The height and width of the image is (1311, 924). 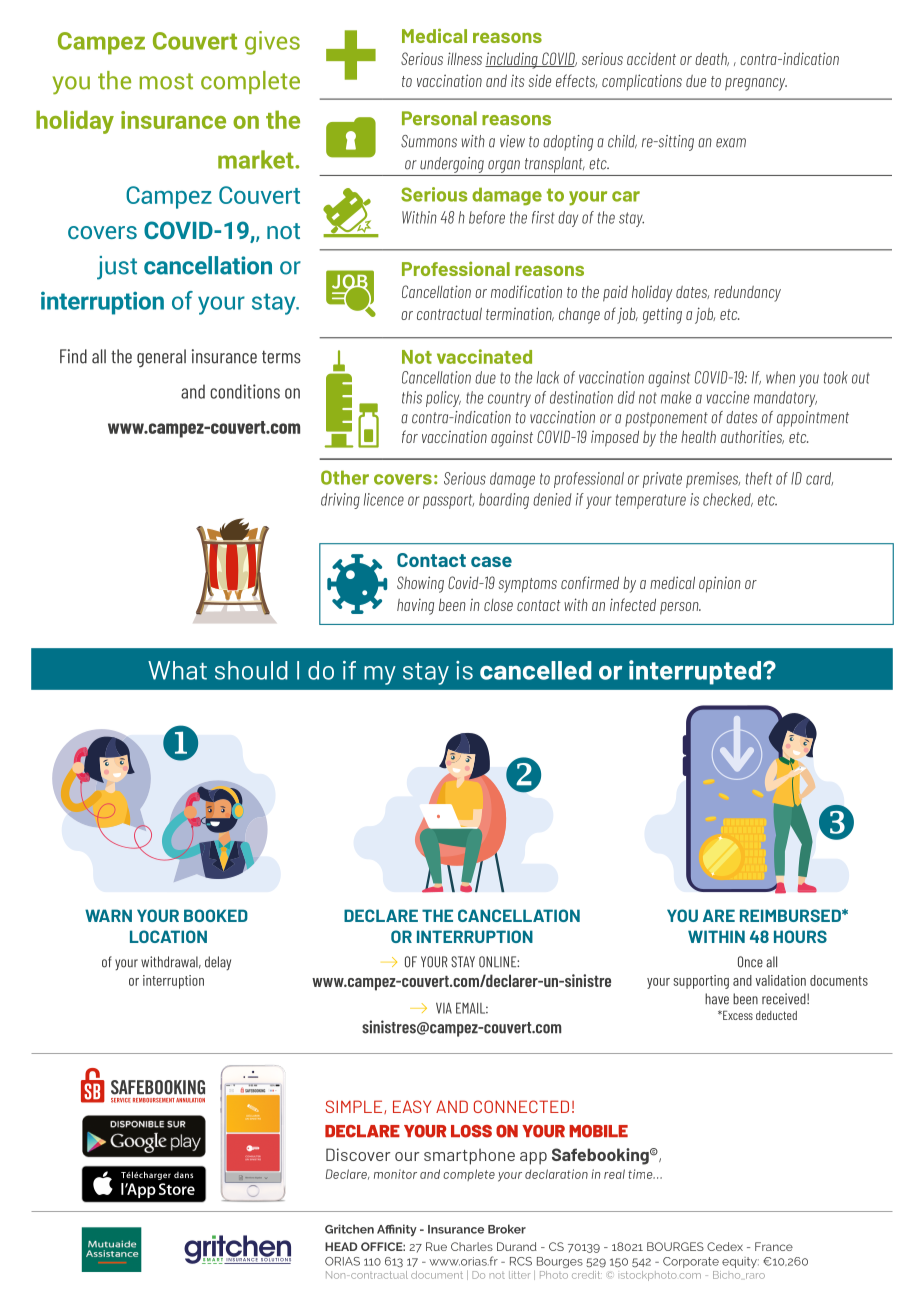 What do you see at coordinates (166, 81) in the image?
I see `most` at bounding box center [166, 81].
